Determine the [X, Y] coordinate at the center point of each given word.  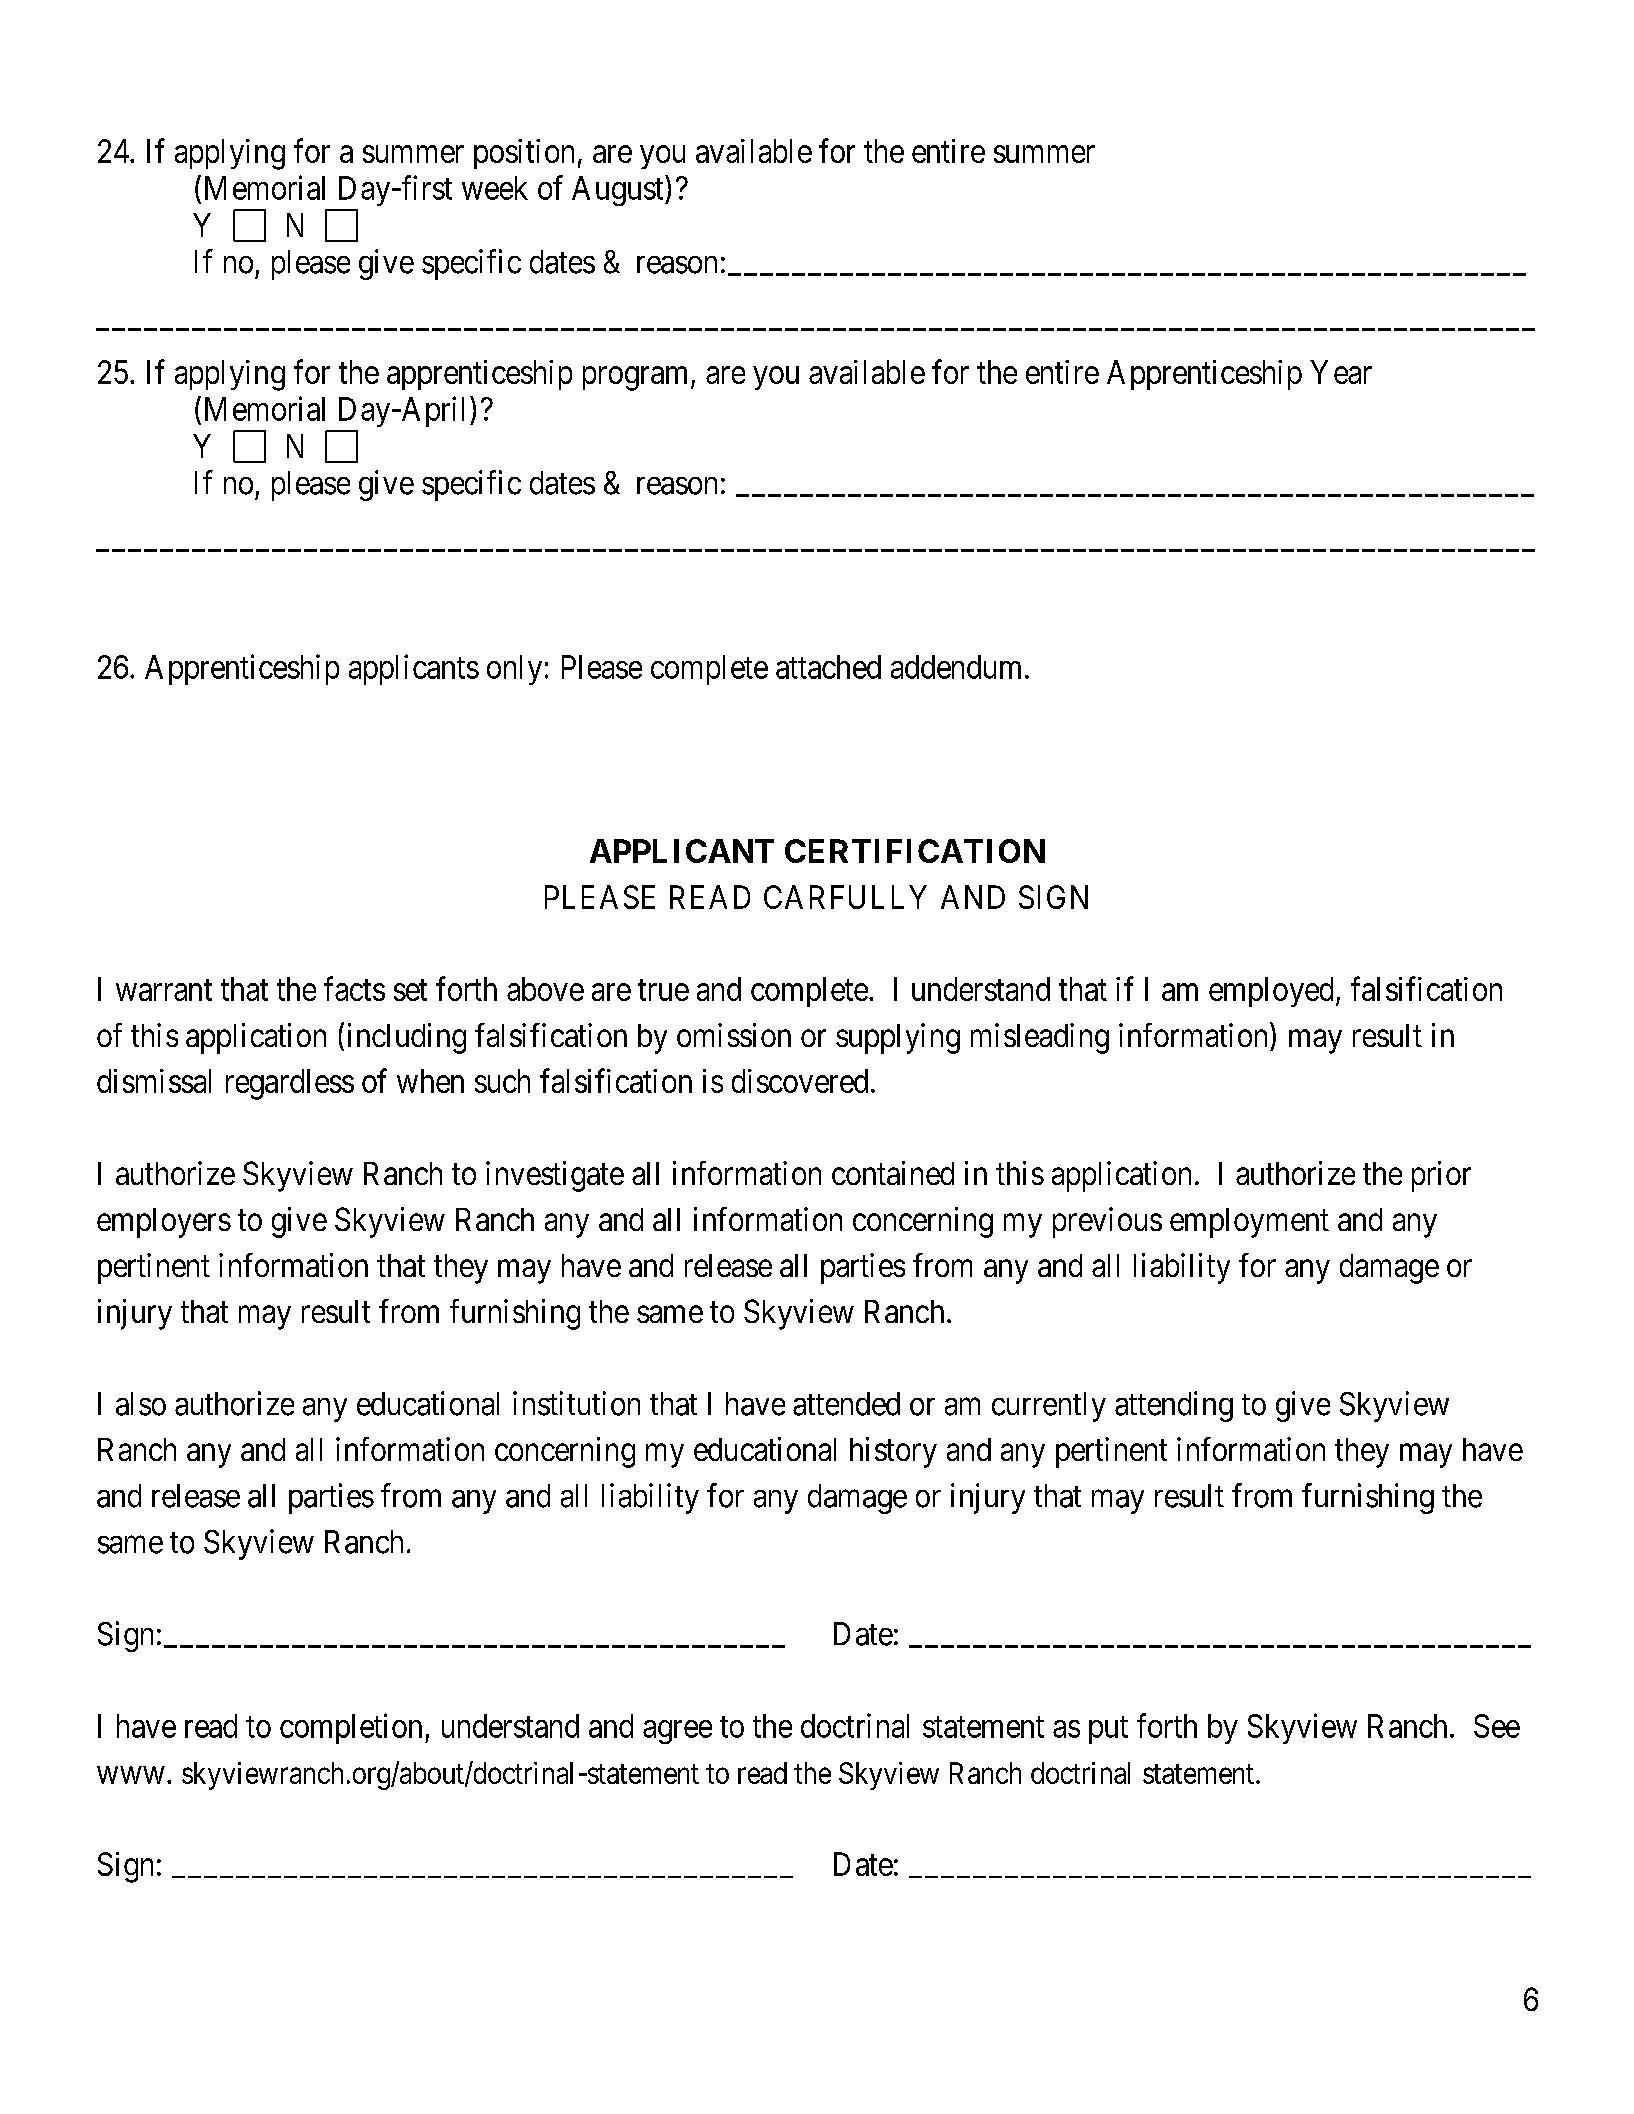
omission [734, 1035]
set [410, 990]
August [619, 190]
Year [1341, 372]
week [495, 188]
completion [351, 1728]
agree [677, 1732]
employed [1271, 992]
